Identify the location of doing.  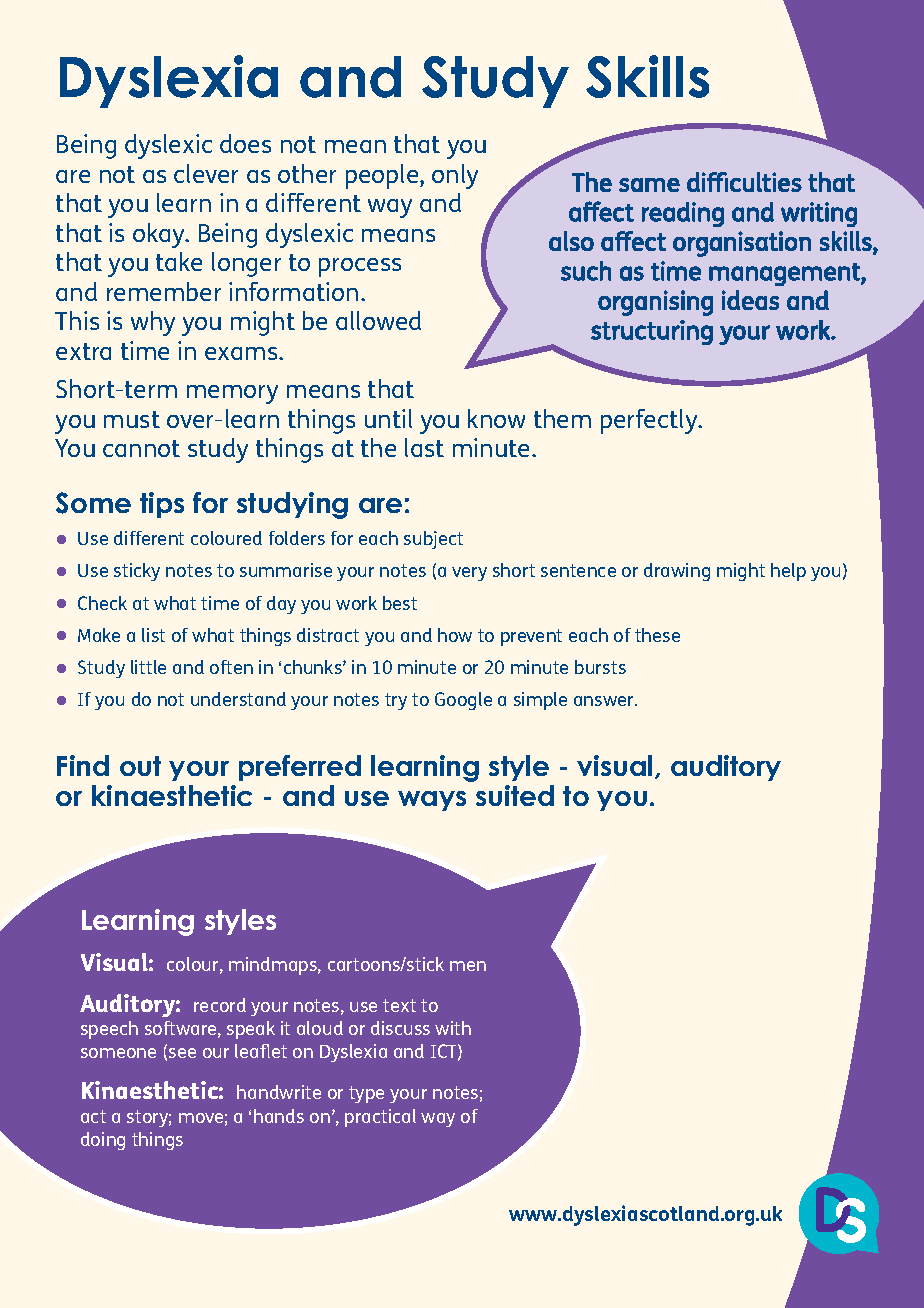
(103, 1141).
